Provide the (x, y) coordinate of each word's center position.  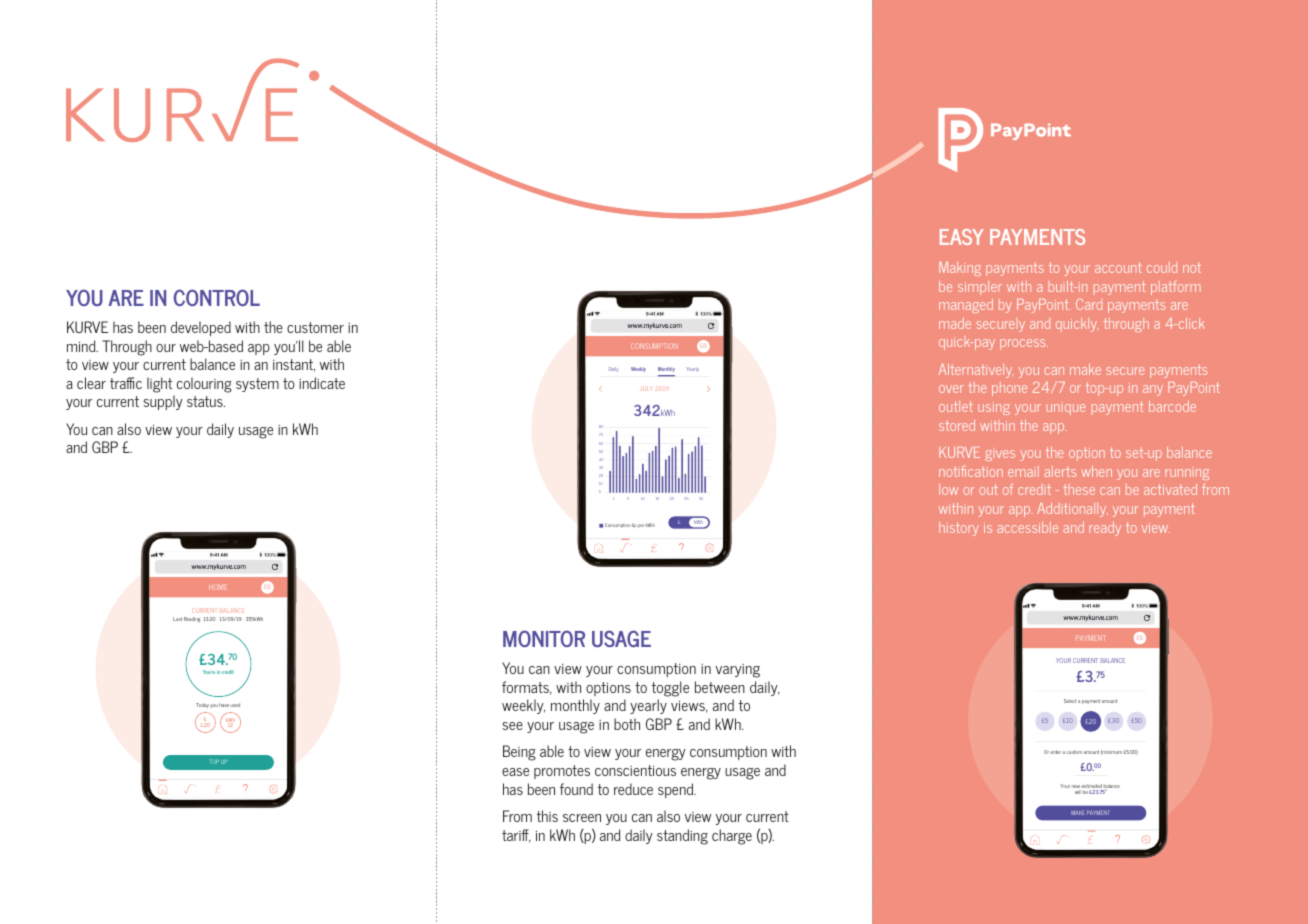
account (1118, 267)
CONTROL (217, 297)
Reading (192, 619)
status (206, 401)
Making (960, 269)
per (641, 526)
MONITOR (544, 638)
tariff (516, 836)
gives (1000, 454)
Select (1070, 701)
